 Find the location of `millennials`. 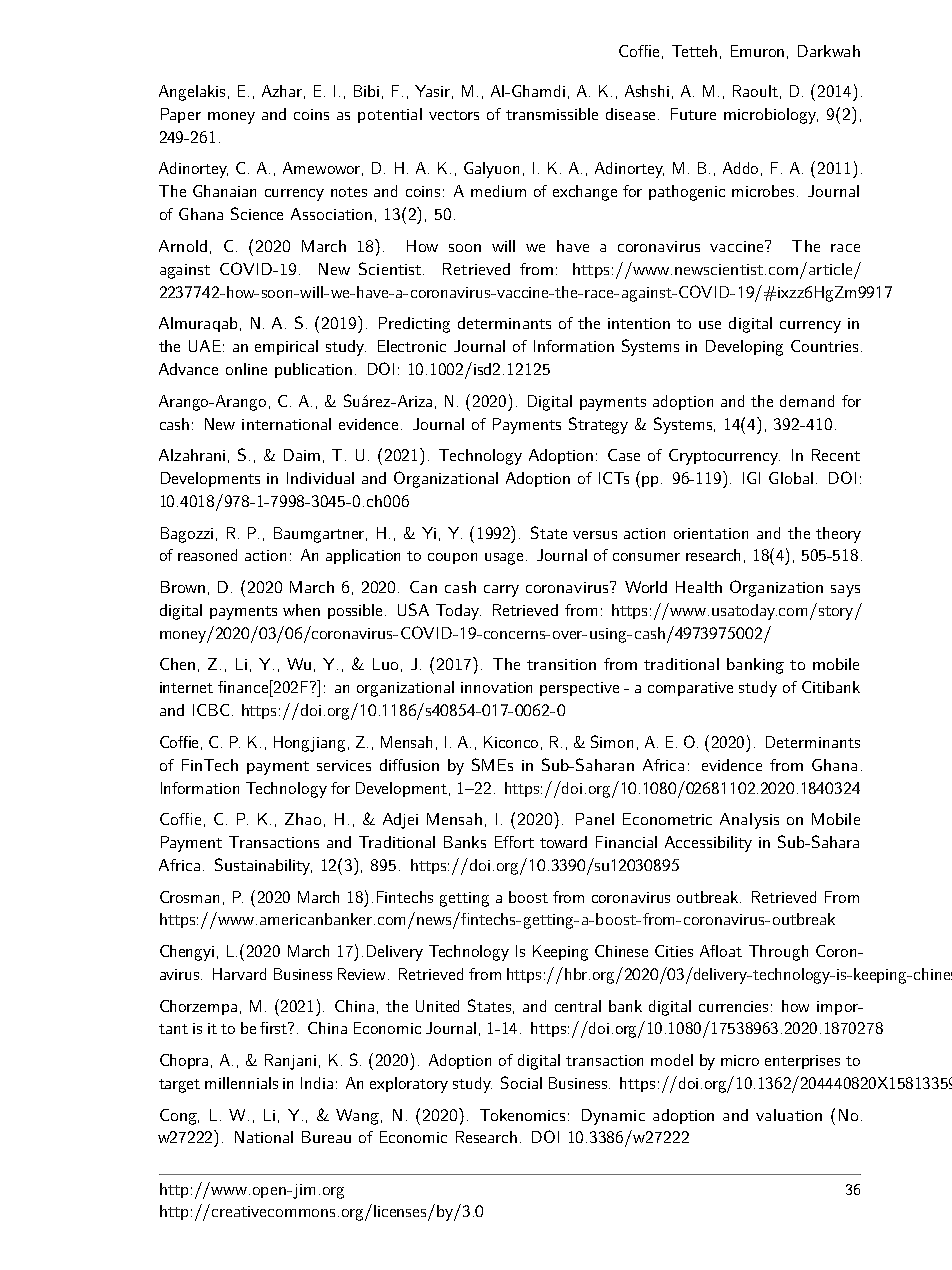

millennials is located at coordinates (241, 1083).
